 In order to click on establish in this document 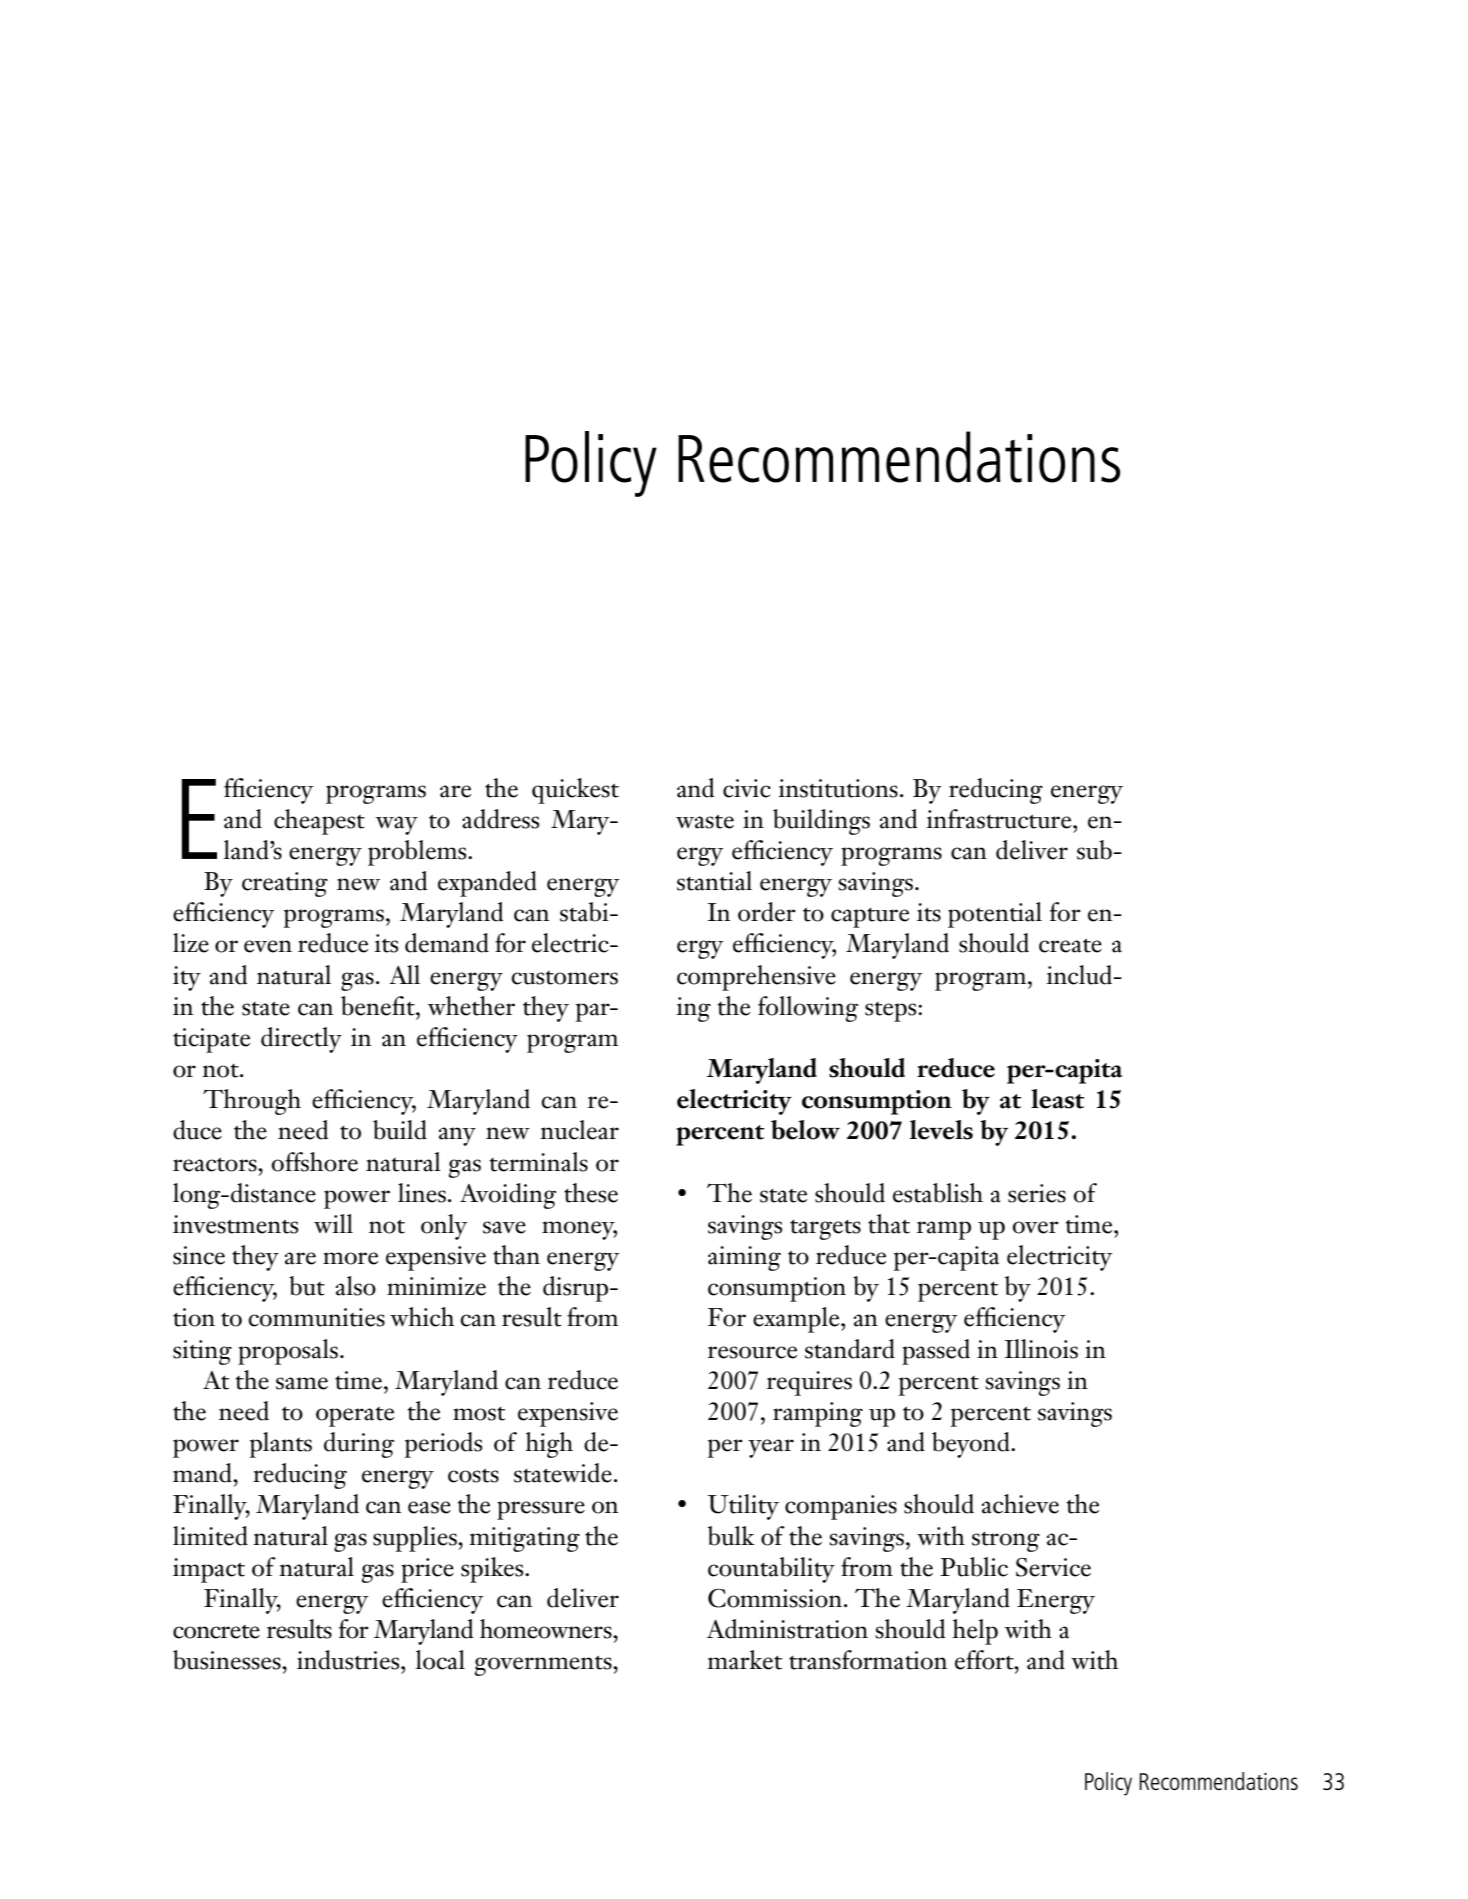, I will do `click(938, 1193)`.
